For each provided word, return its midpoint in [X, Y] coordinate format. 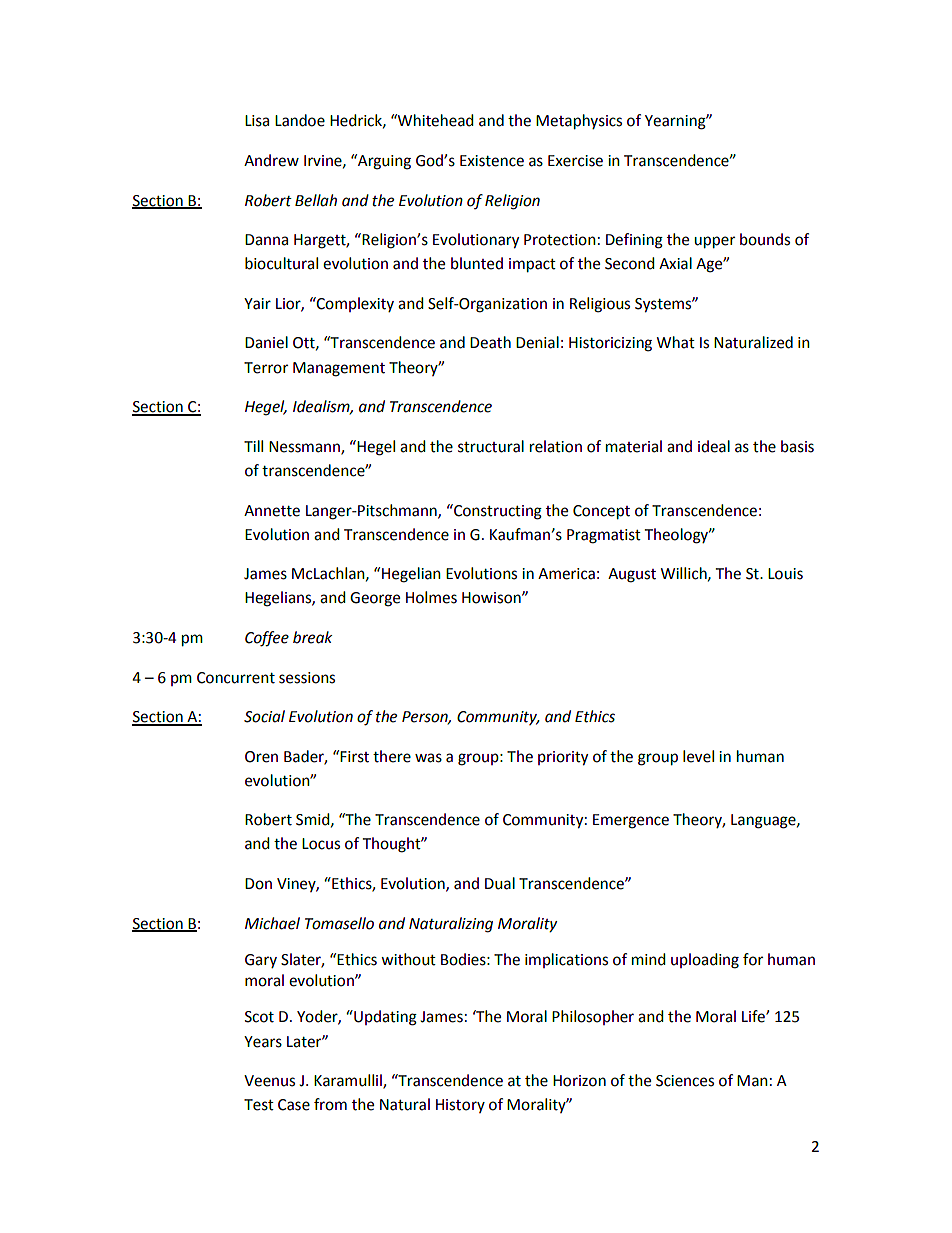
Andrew [271, 160]
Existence [492, 161]
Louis [785, 574]
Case [294, 1105]
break [313, 637]
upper [714, 242]
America [566, 574]
